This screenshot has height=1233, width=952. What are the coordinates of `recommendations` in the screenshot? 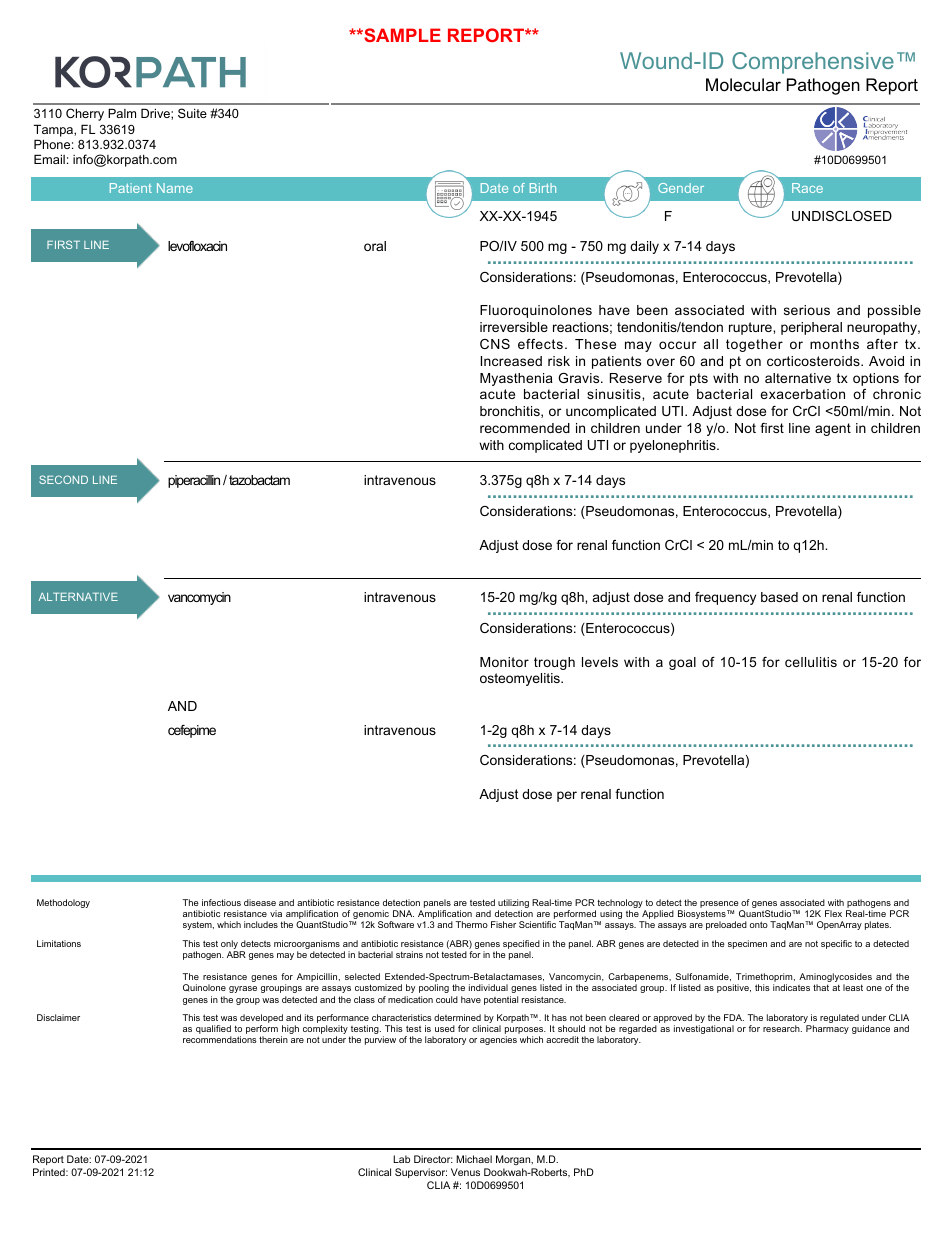 It's located at (220, 1039).
